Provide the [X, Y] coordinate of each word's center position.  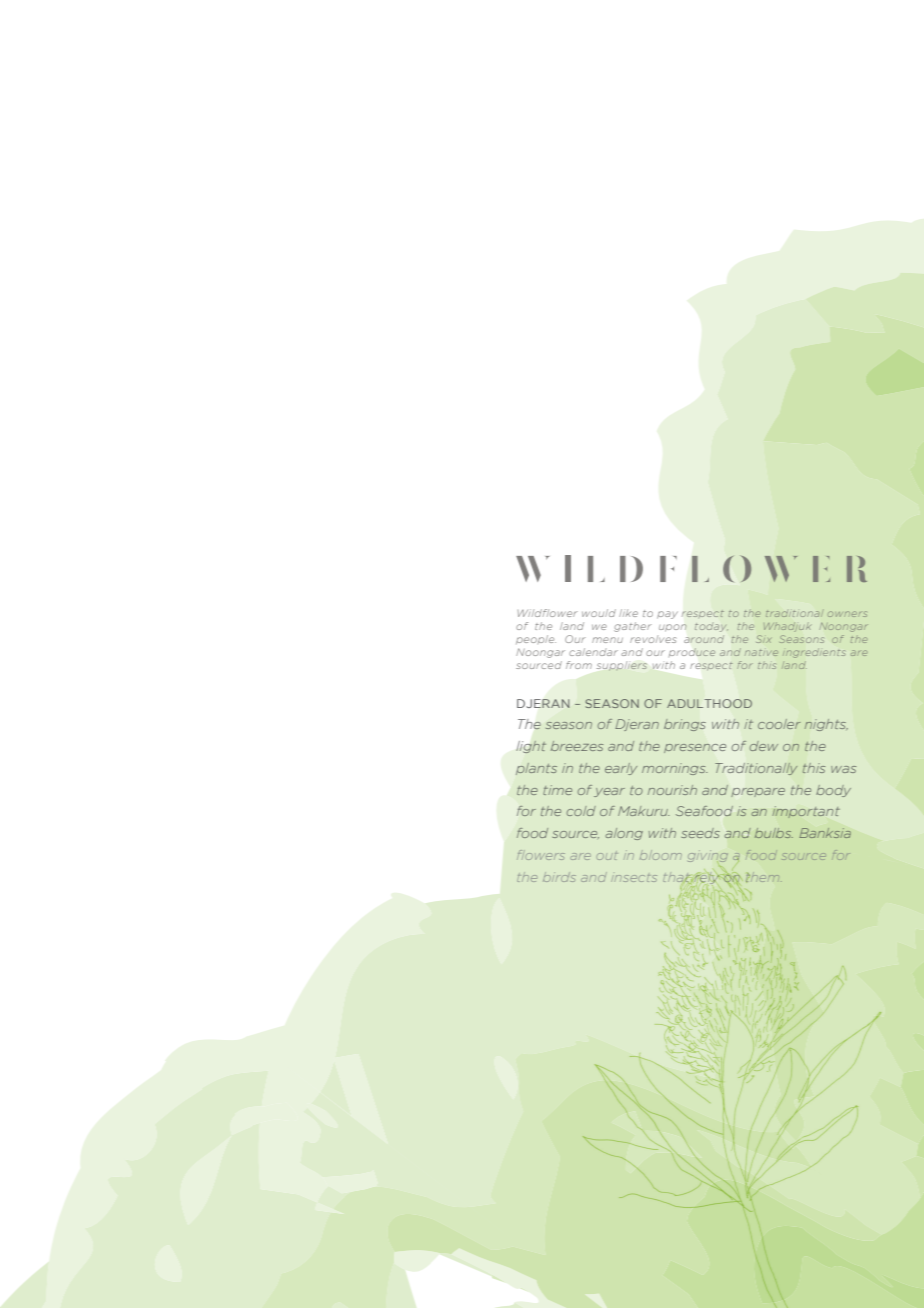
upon [673, 628]
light [531, 747]
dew [764, 746]
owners [847, 614]
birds [559, 877]
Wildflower [547, 613]
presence [695, 748]
